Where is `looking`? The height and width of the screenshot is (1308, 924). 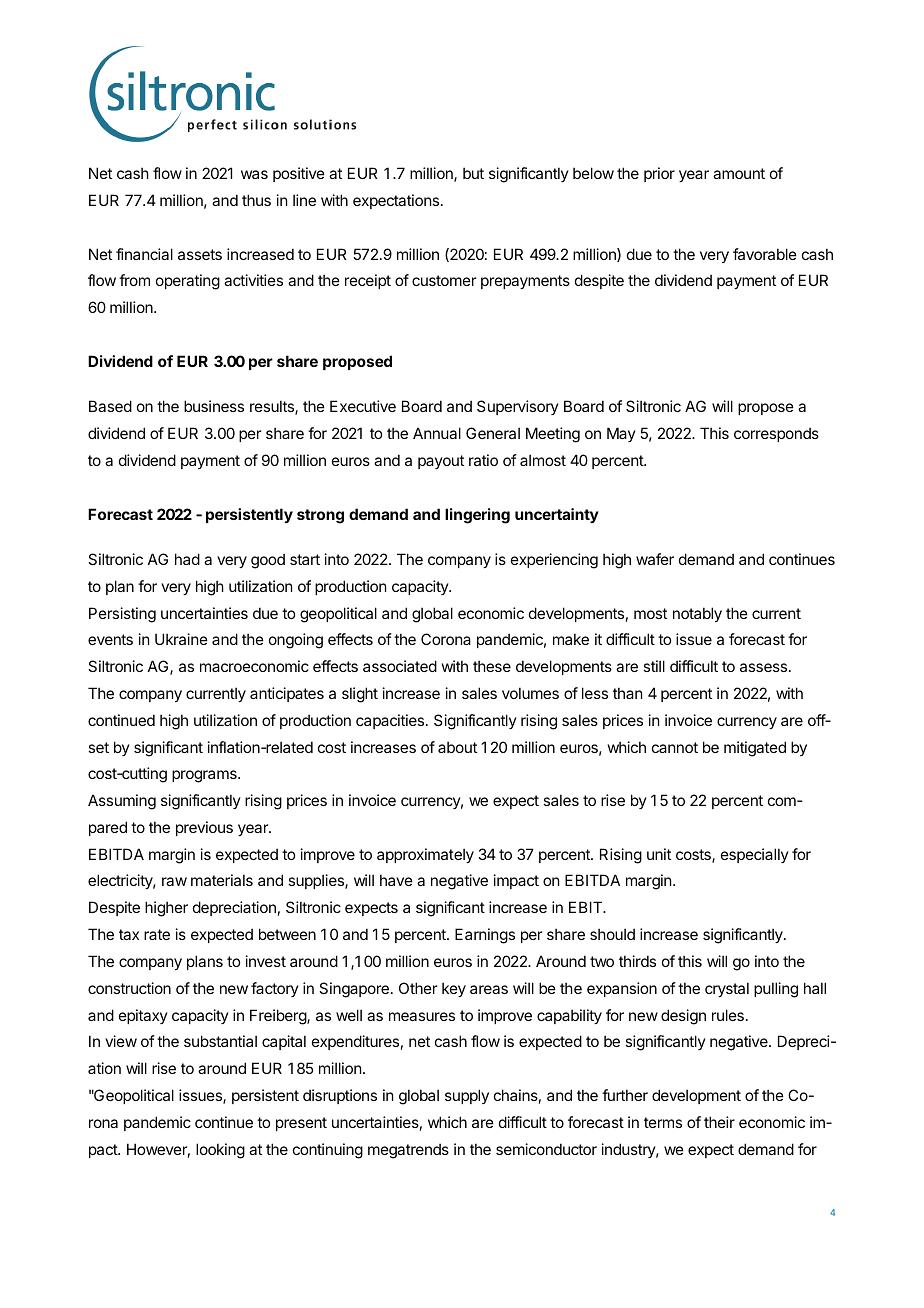 looking is located at coordinates (220, 1151).
